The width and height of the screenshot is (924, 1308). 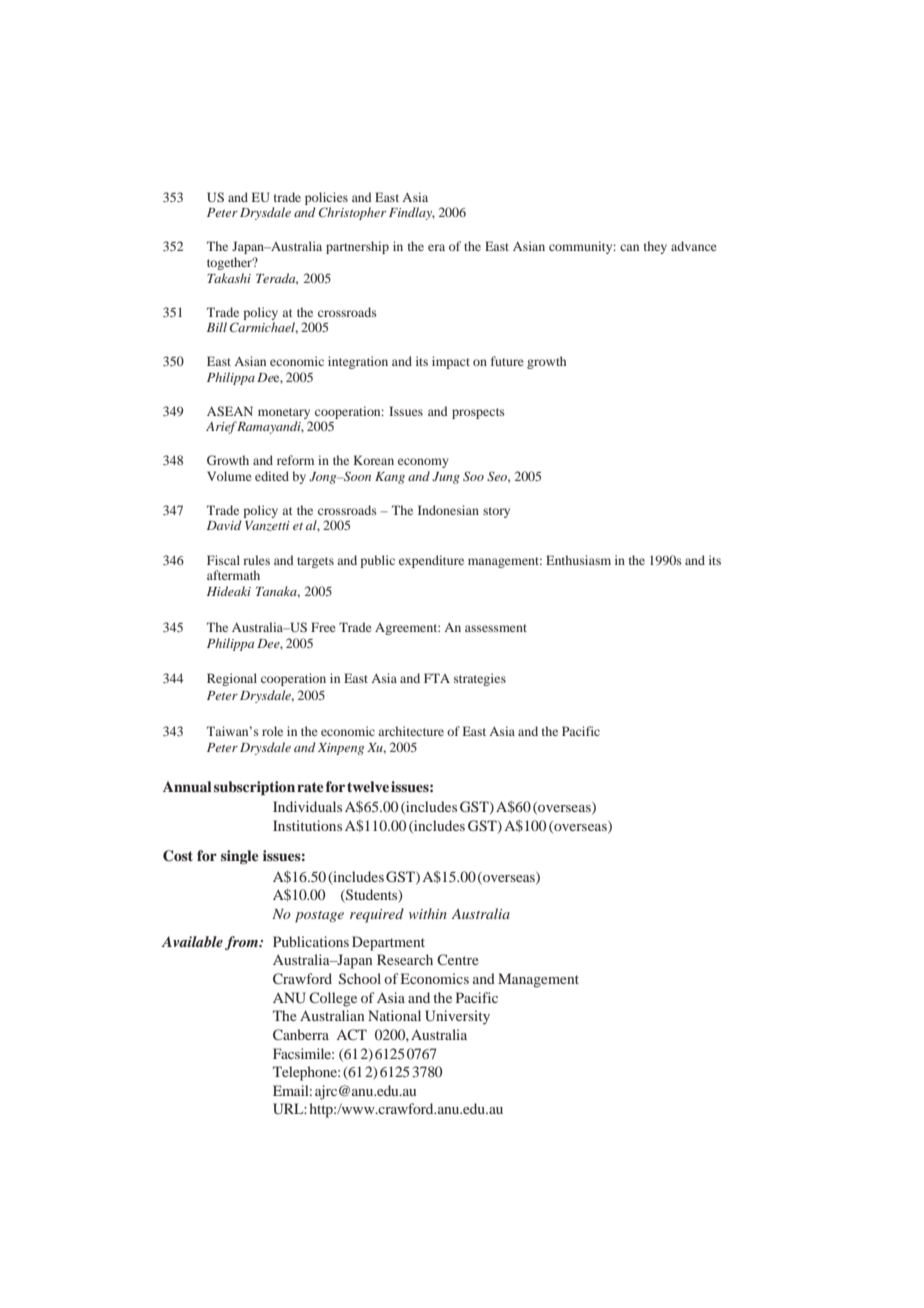 What do you see at coordinates (412, 213) in the screenshot?
I see `Findlay` at bounding box center [412, 213].
